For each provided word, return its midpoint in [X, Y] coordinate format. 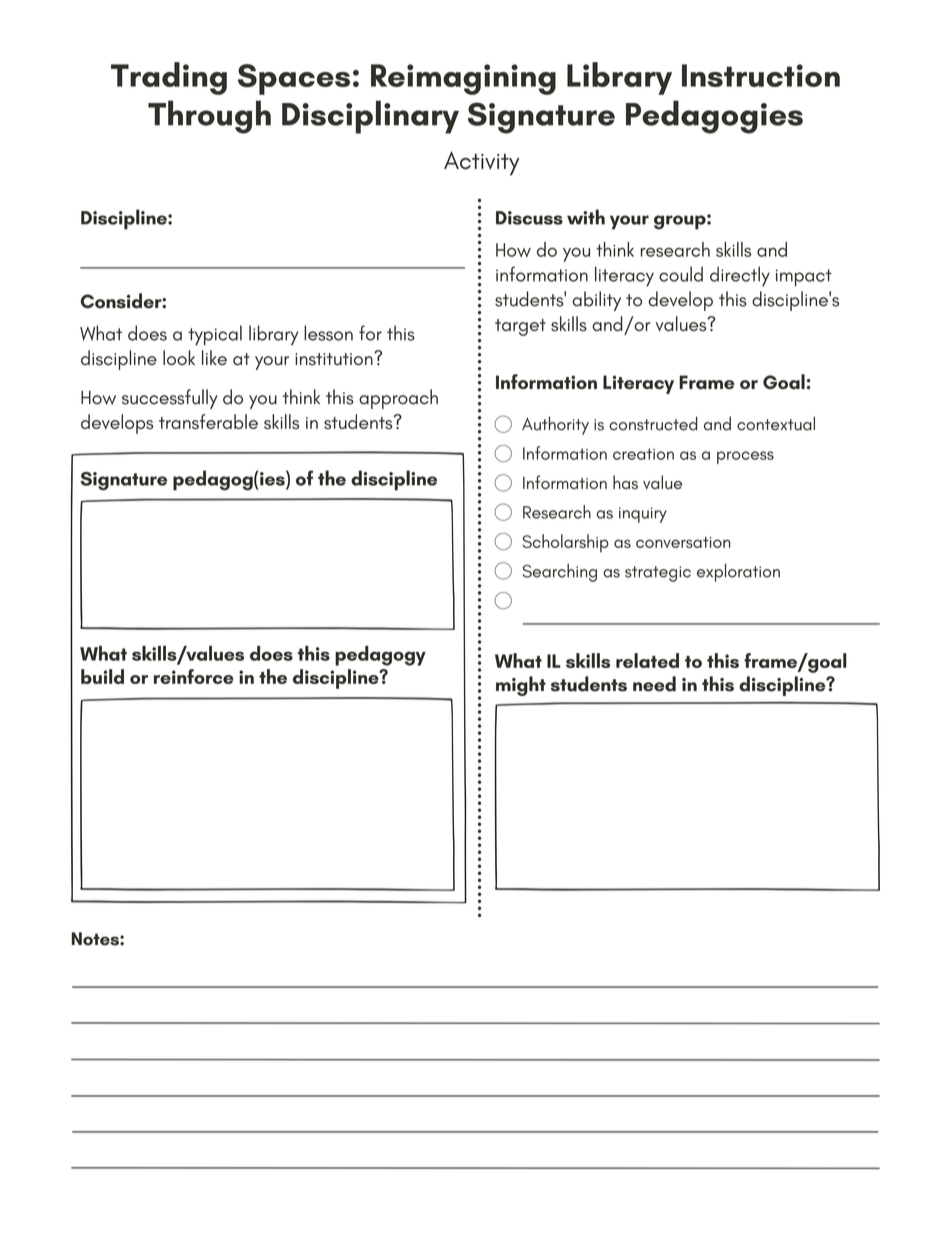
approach [398, 399]
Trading [169, 78]
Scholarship [565, 543]
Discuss [529, 218]
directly [740, 276]
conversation [683, 542]
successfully [170, 399]
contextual [776, 423]
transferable [208, 422]
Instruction [761, 75]
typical [215, 335]
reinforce [194, 676]
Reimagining [463, 79]
